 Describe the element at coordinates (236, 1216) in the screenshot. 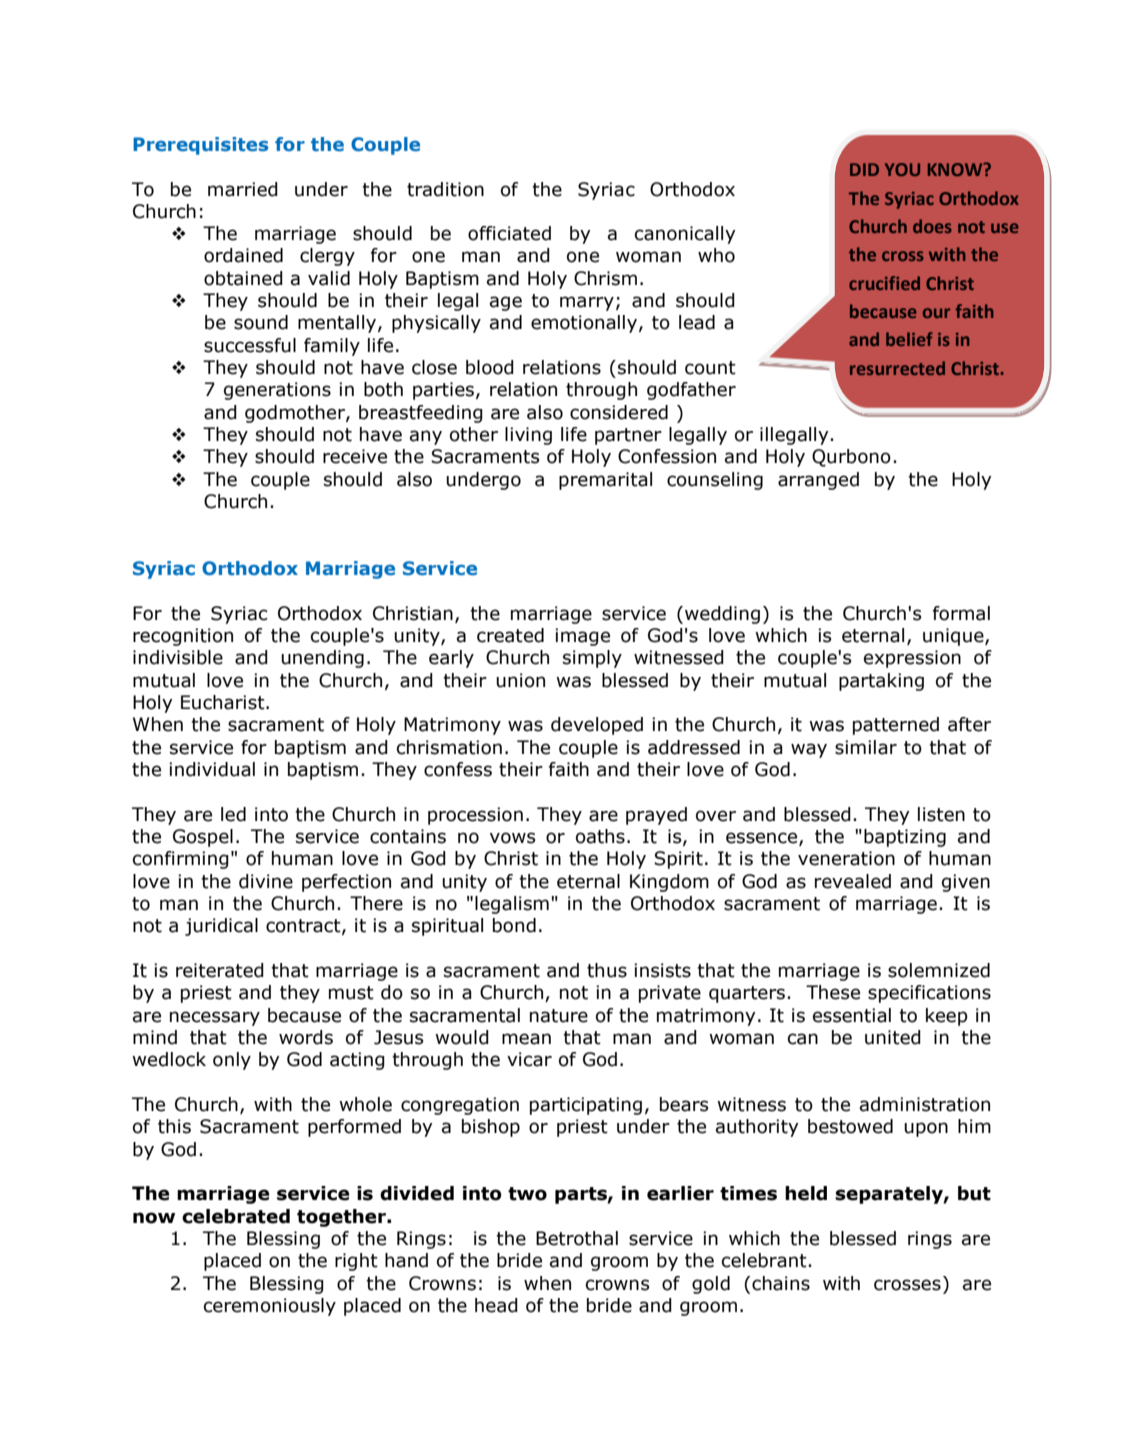

I see `celebrated` at that location.
